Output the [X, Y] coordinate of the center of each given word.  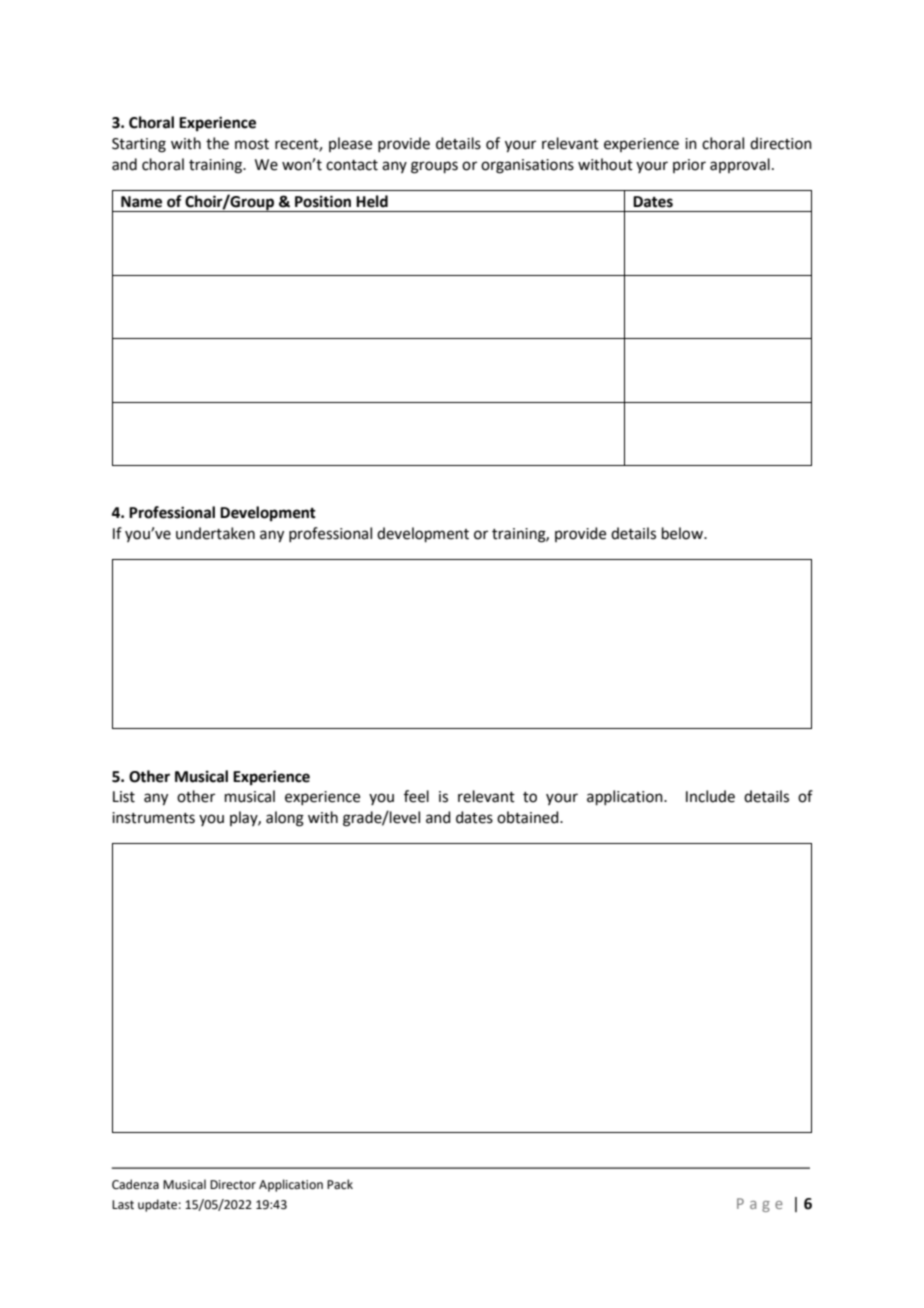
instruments [153, 818]
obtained [529, 817]
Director [233, 1185]
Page [760, 1205]
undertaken [215, 533]
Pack [340, 1184]
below [683, 533]
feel [416, 796]
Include [710, 796]
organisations [527, 166]
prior [689, 166]
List [124, 797]
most [252, 144]
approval [740, 165]
